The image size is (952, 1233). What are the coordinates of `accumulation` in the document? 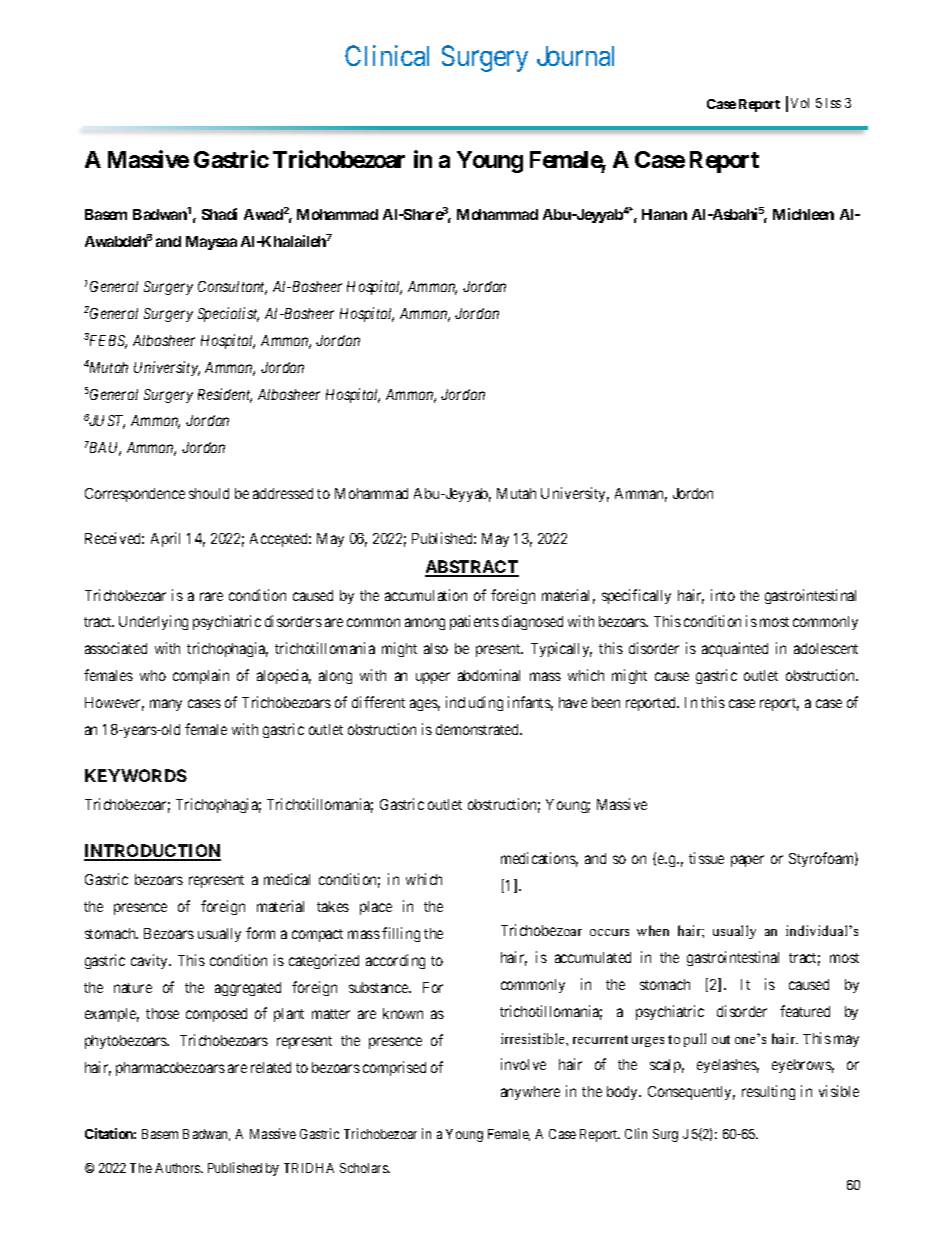 It's located at (426, 595).
